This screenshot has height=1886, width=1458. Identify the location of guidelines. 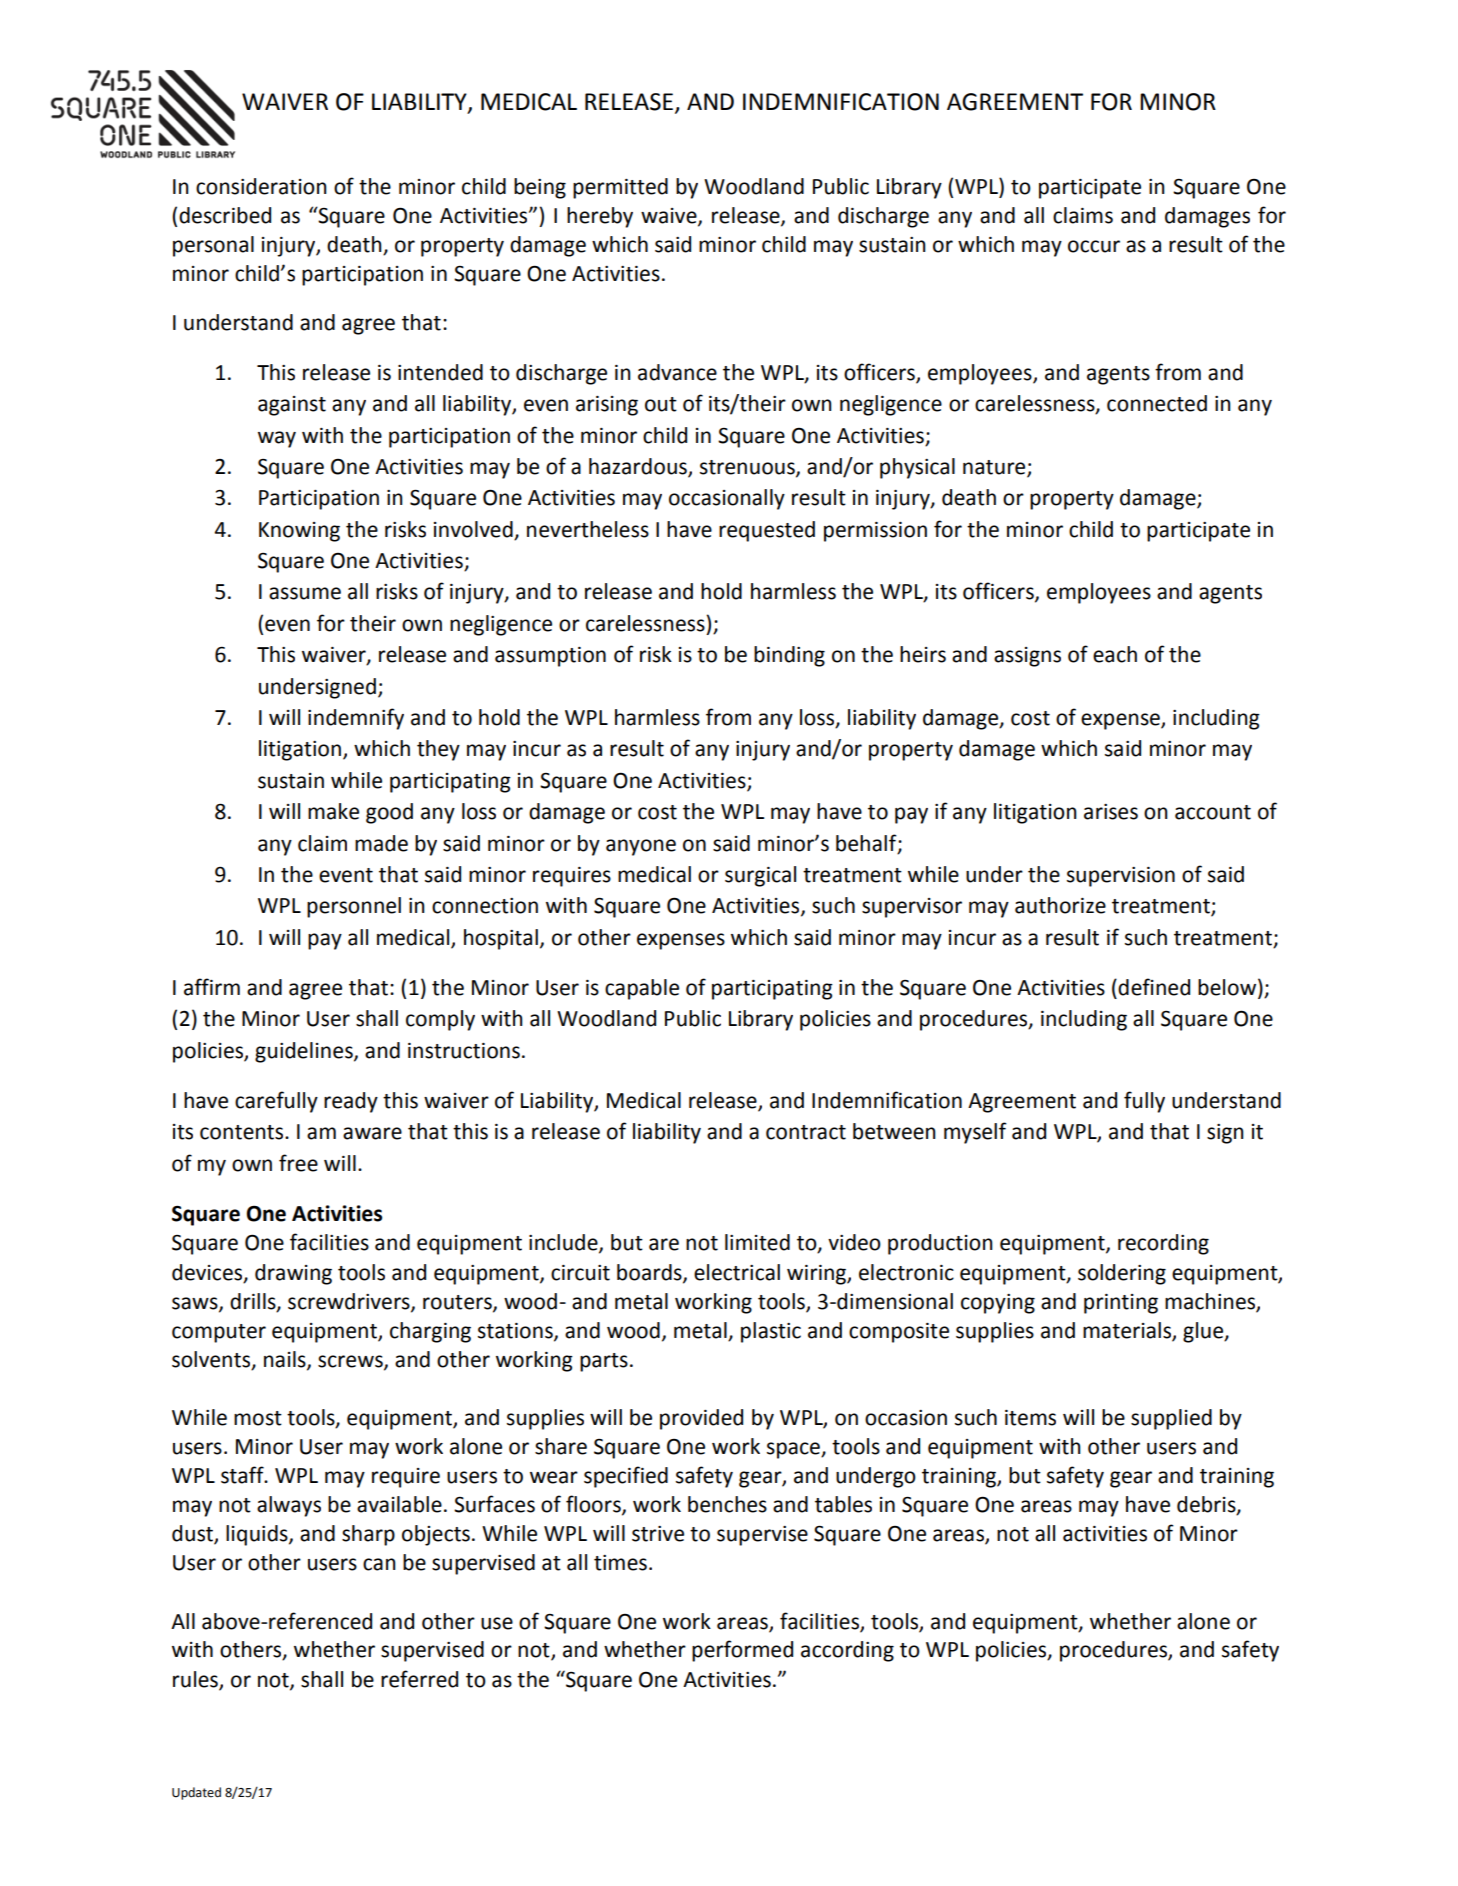
(305, 1052).
